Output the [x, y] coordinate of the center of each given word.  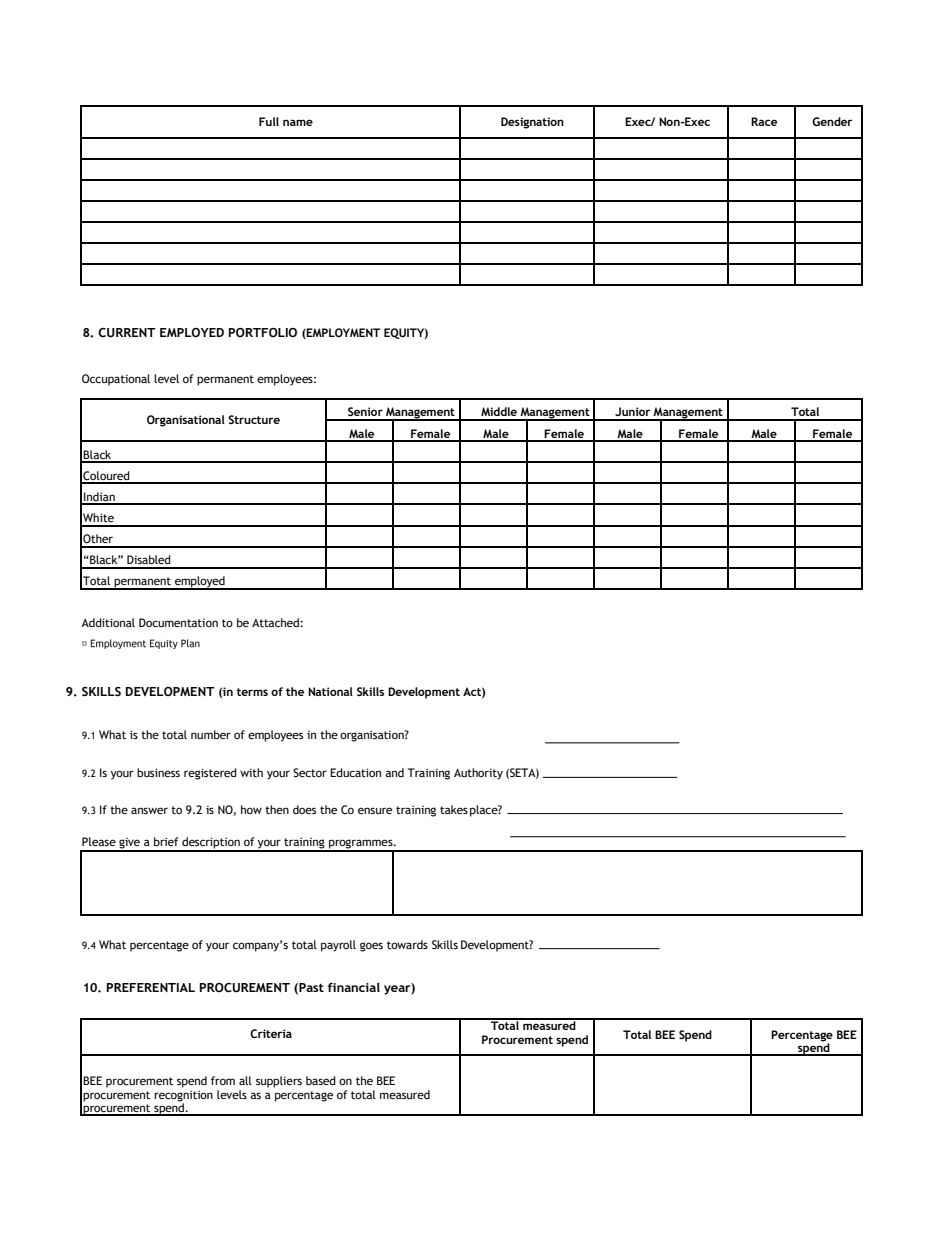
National [330, 691]
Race [764, 121]
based [321, 1080]
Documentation [178, 622]
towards [407, 944]
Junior [632, 411]
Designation [532, 123]
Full [269, 121]
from [223, 1080]
